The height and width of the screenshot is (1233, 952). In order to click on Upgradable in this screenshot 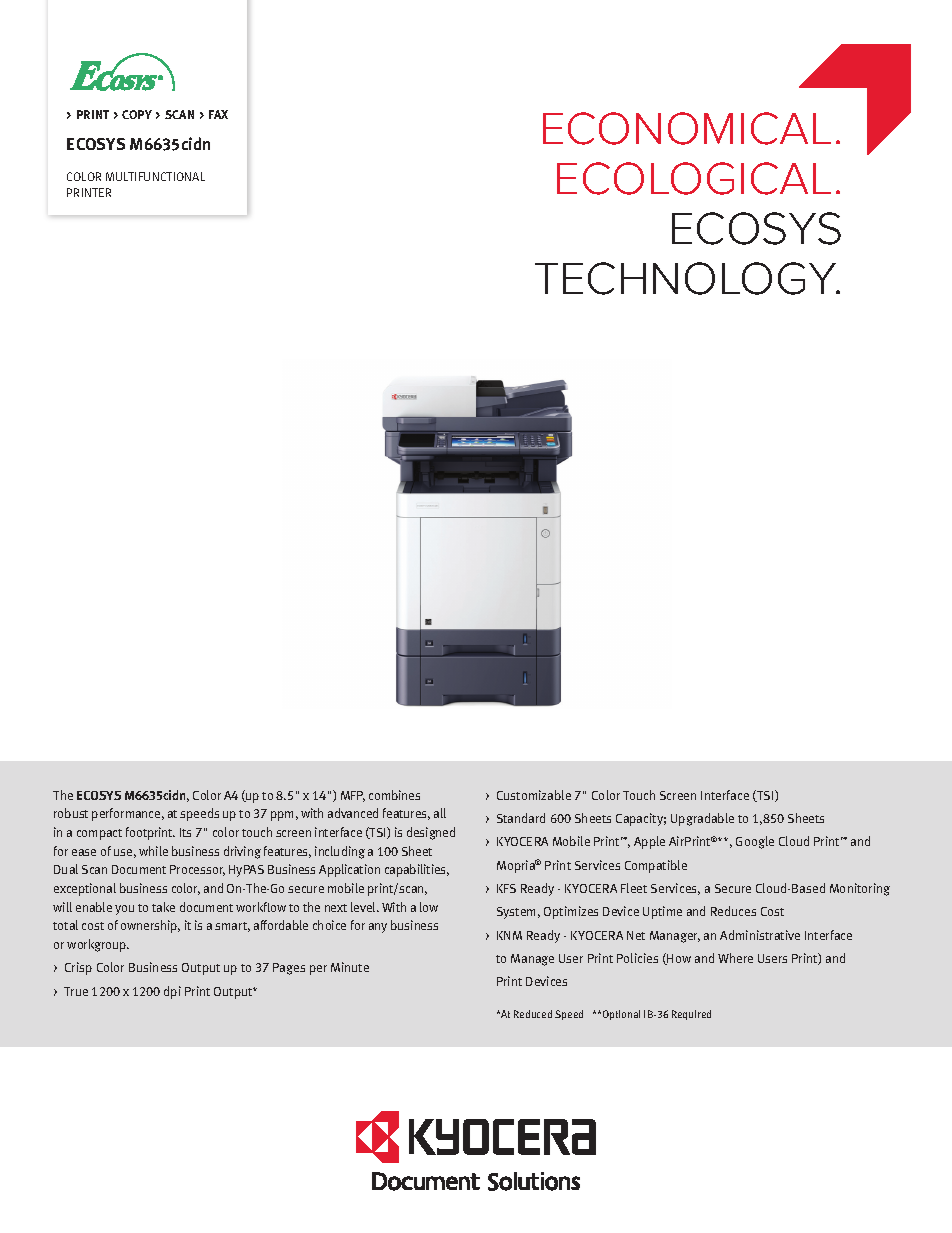, I will do `click(702, 819)`.
